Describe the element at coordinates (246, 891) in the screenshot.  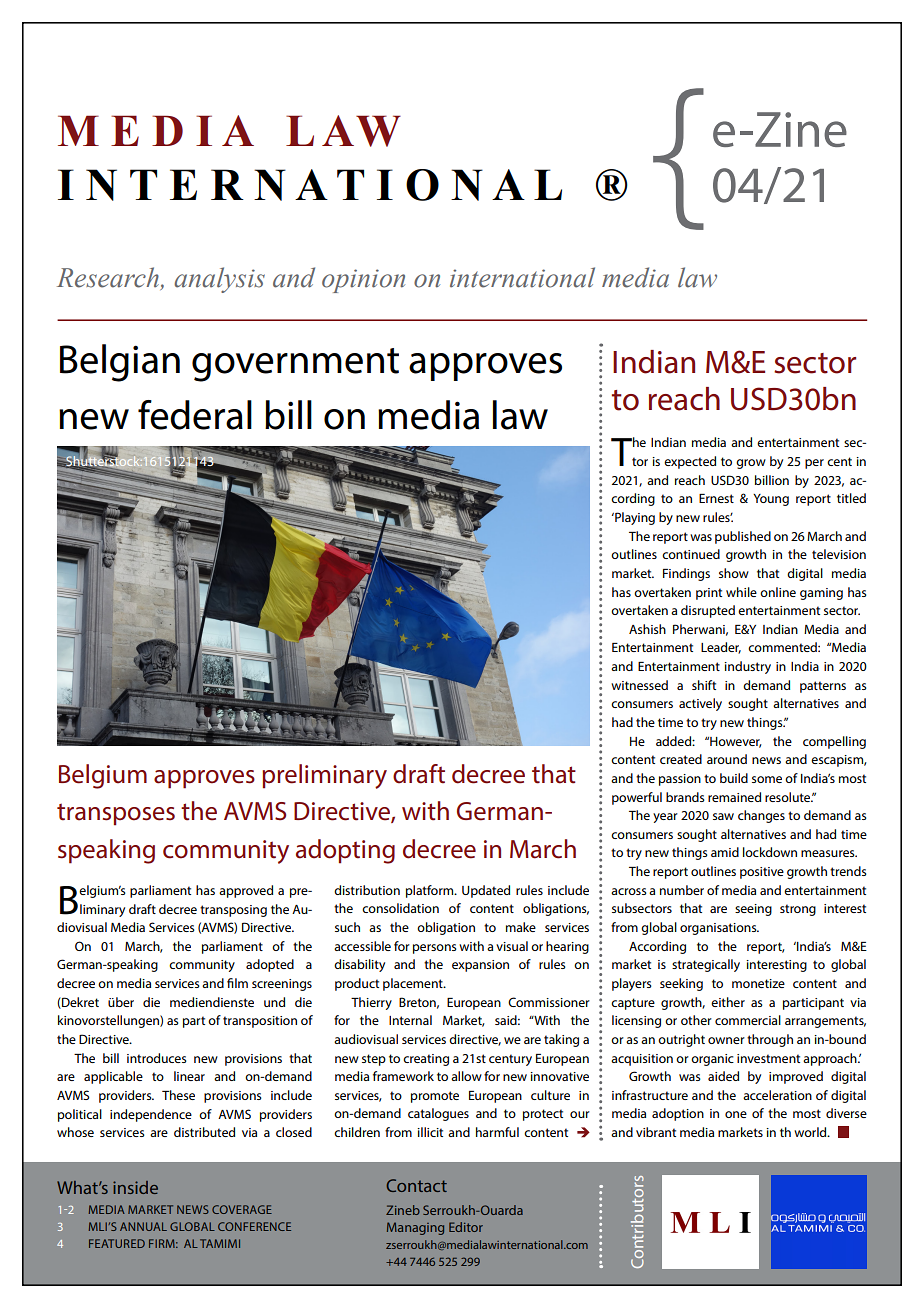
I see `approved` at that location.
